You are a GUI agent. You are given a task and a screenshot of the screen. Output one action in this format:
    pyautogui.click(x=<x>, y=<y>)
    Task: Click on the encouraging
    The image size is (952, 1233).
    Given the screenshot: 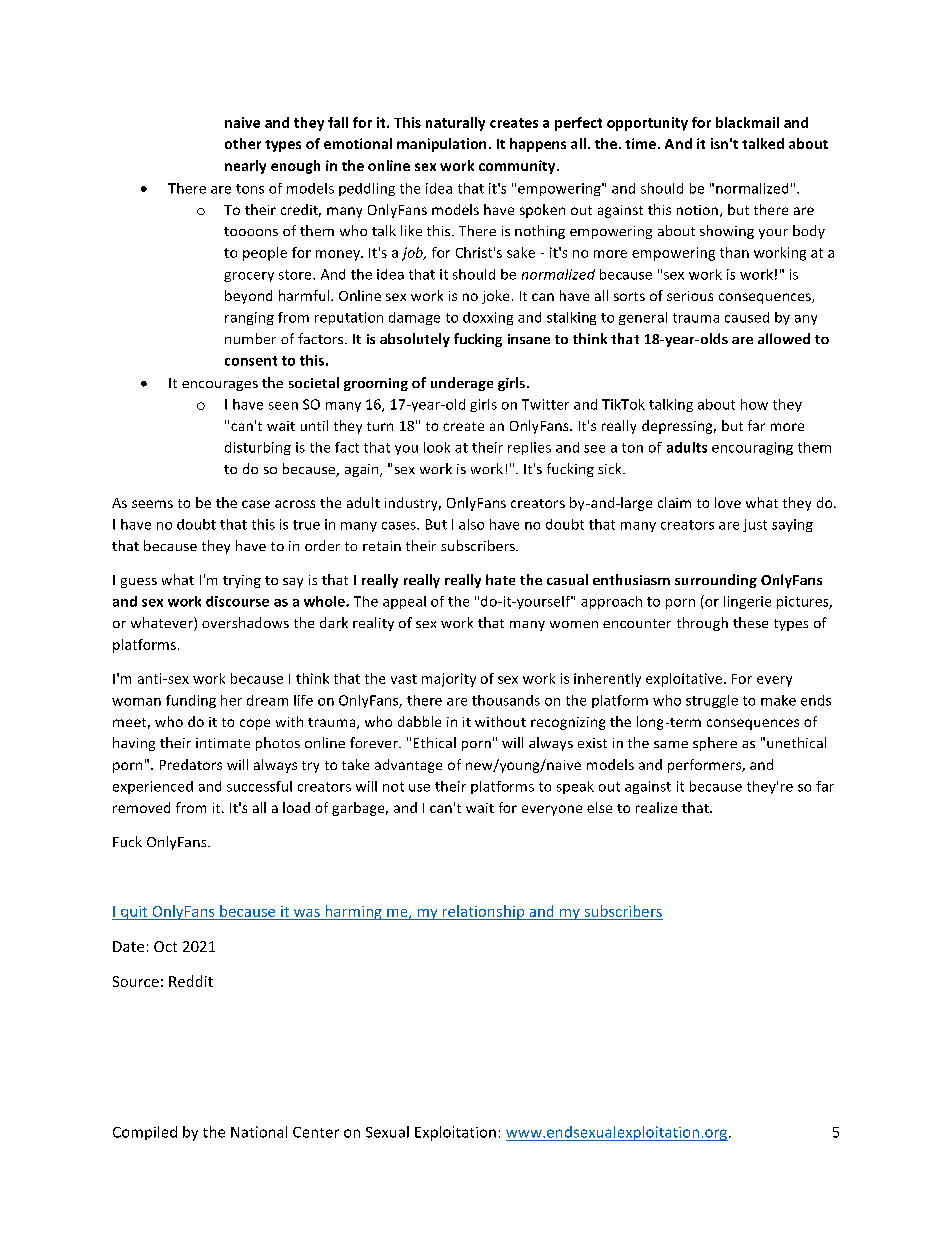 What is the action you would take?
    pyautogui.click(x=752, y=448)
